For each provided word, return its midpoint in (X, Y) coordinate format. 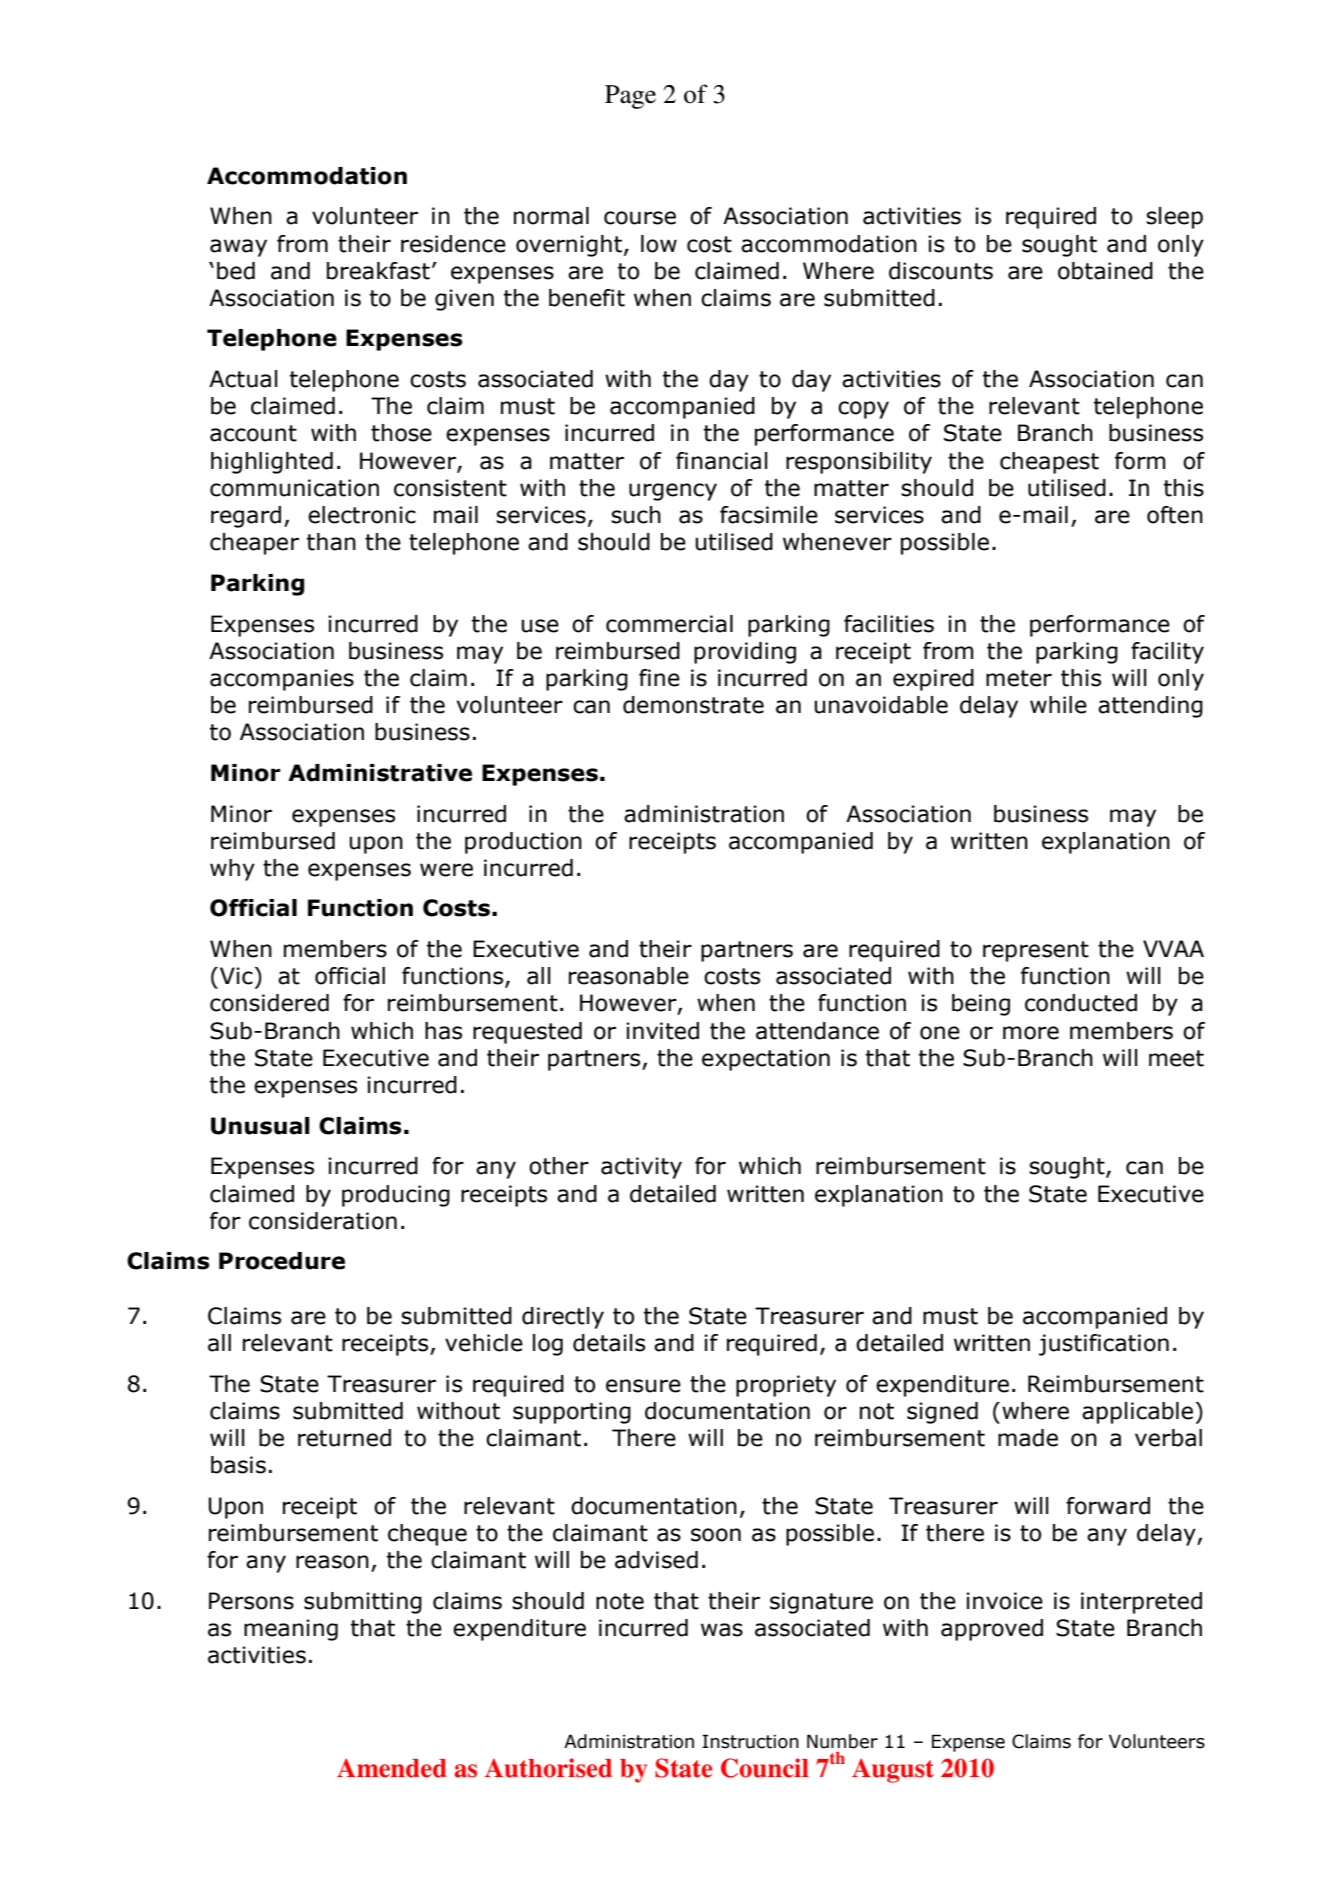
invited (662, 1031)
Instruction (750, 1741)
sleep (1174, 218)
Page (630, 97)
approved (992, 1630)
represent (1036, 951)
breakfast (378, 271)
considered (269, 1003)
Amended (392, 1768)
